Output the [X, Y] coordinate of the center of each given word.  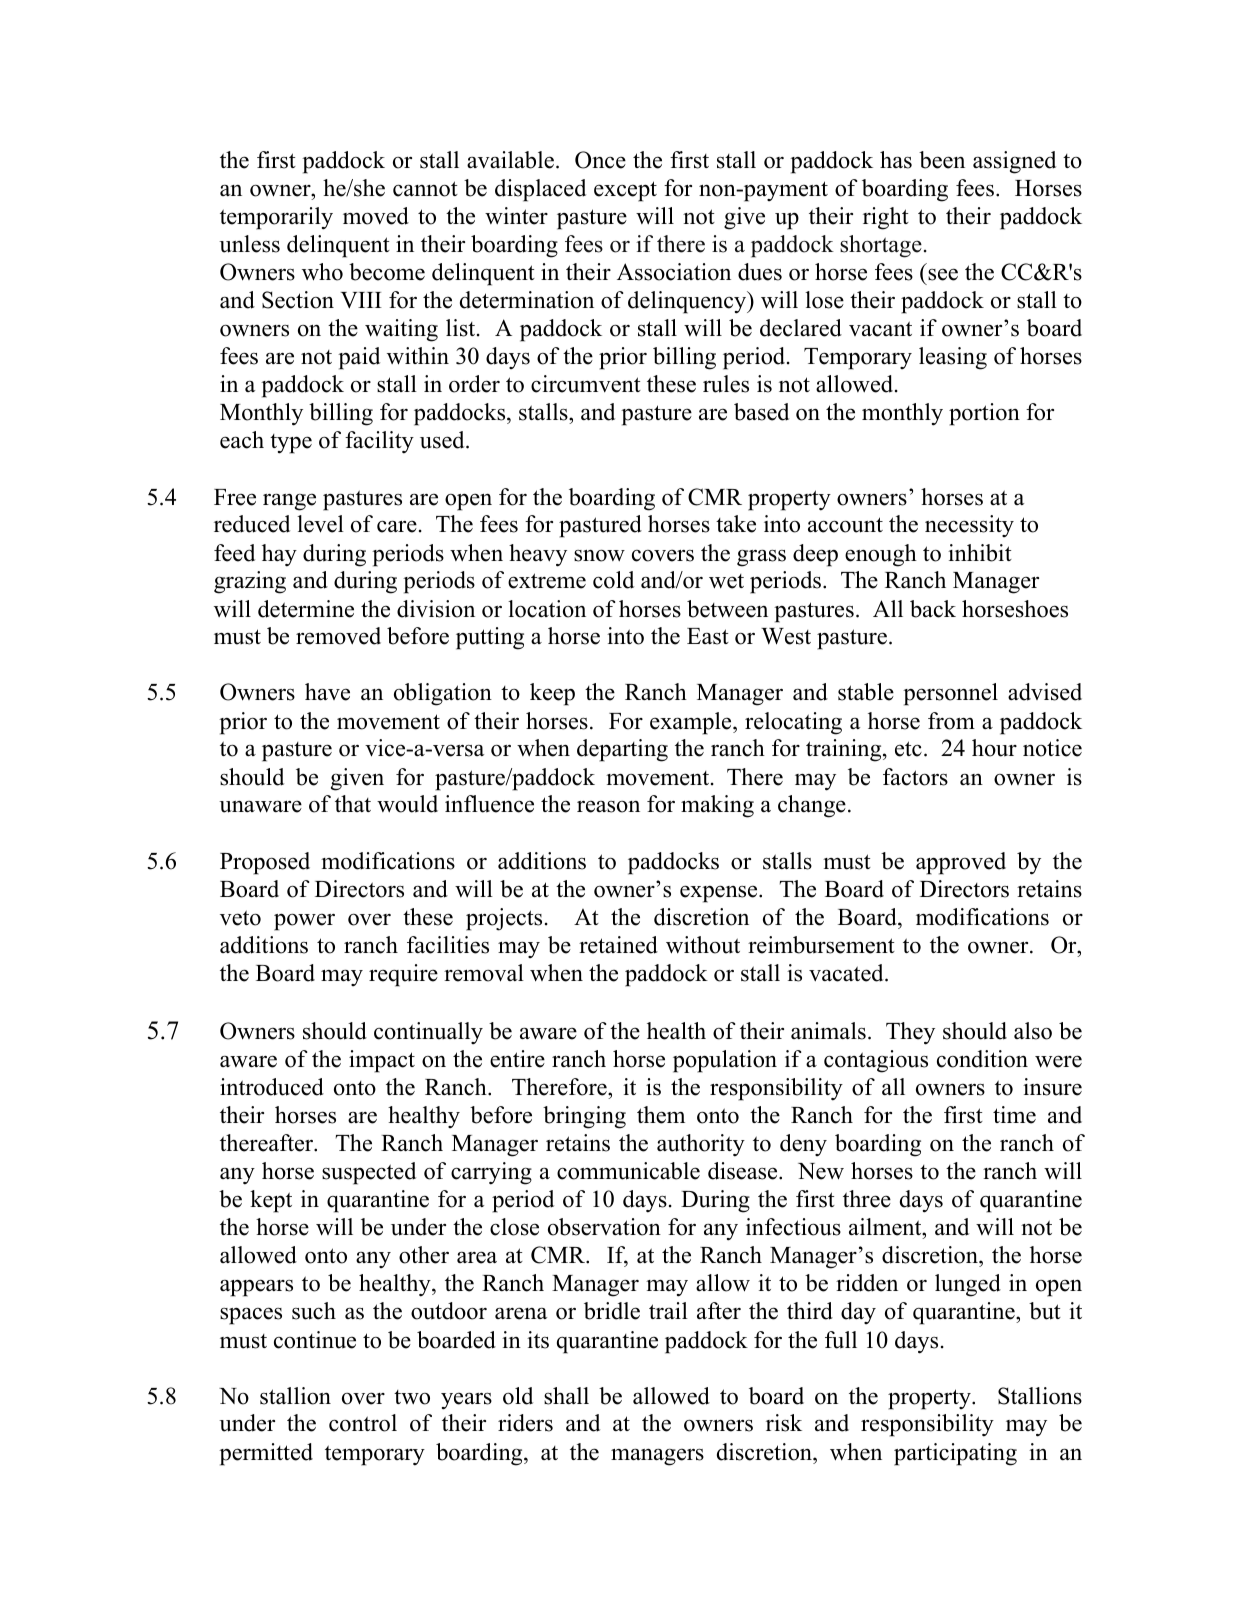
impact [382, 1061]
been [942, 160]
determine [306, 609]
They [910, 1033]
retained [618, 945]
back [933, 609]
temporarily [276, 218]
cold [613, 580]
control [363, 1423]
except [625, 191]
